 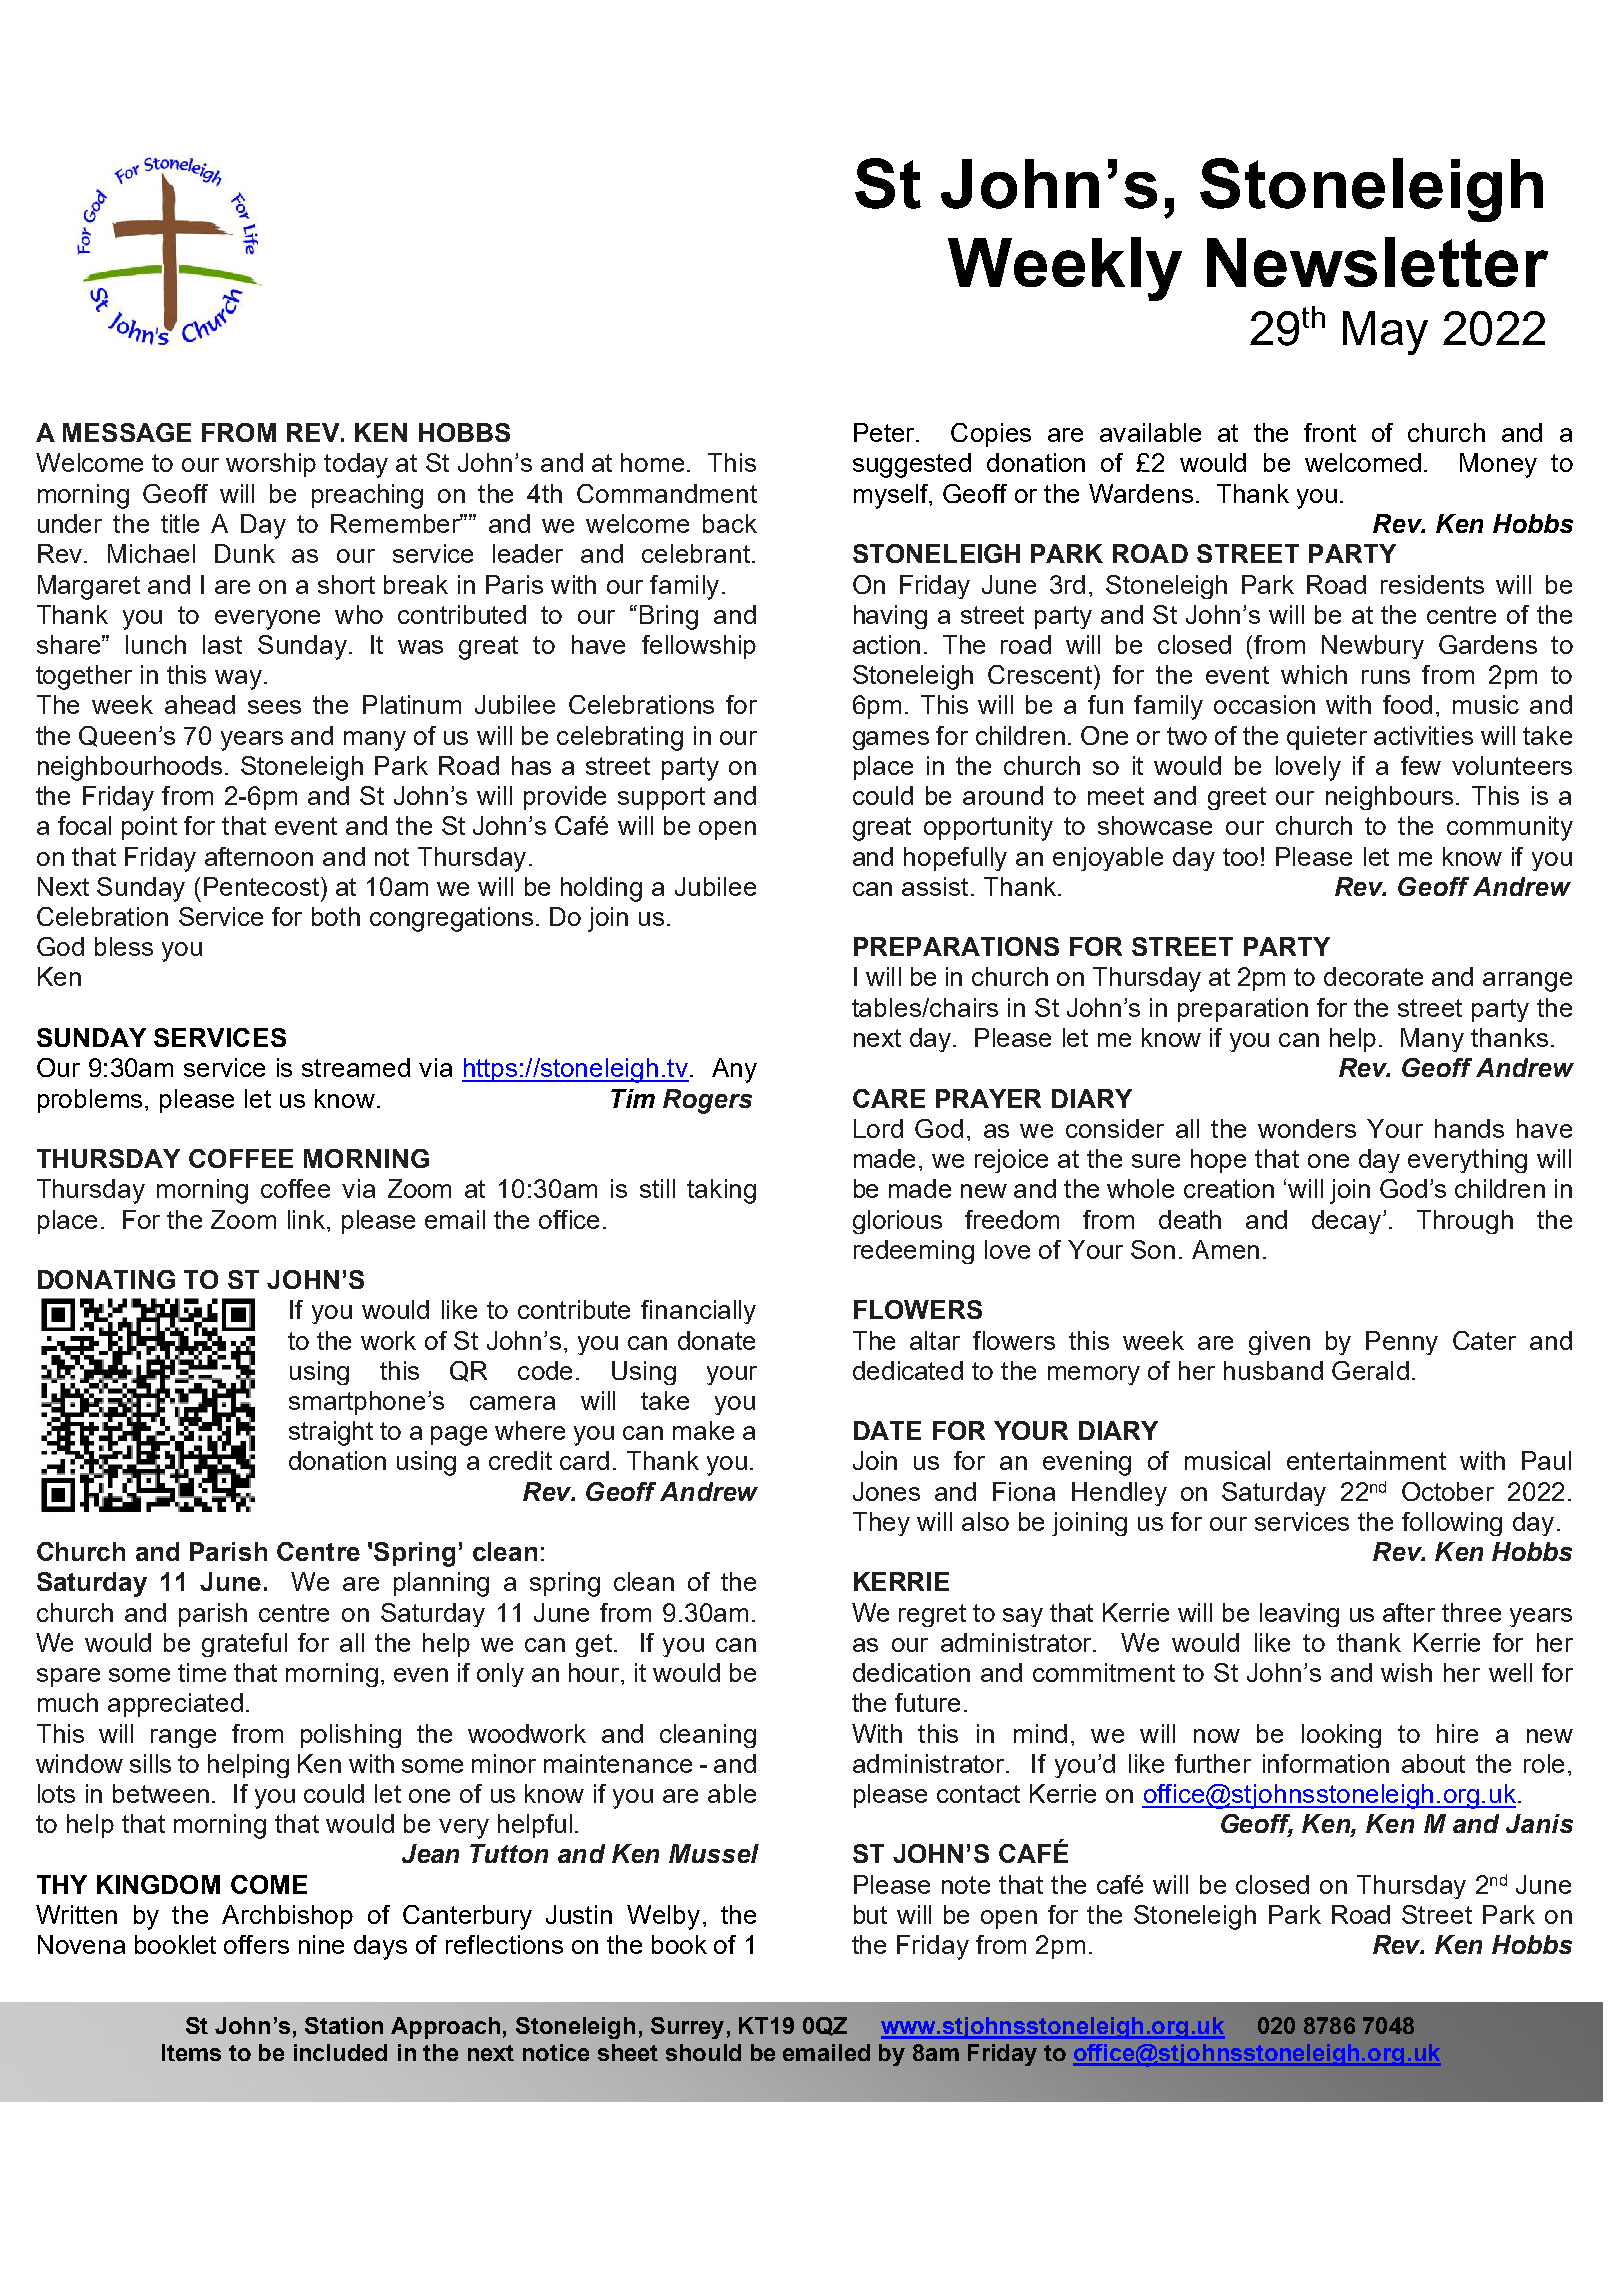 I want to click on Penny, so click(x=1402, y=1343).
